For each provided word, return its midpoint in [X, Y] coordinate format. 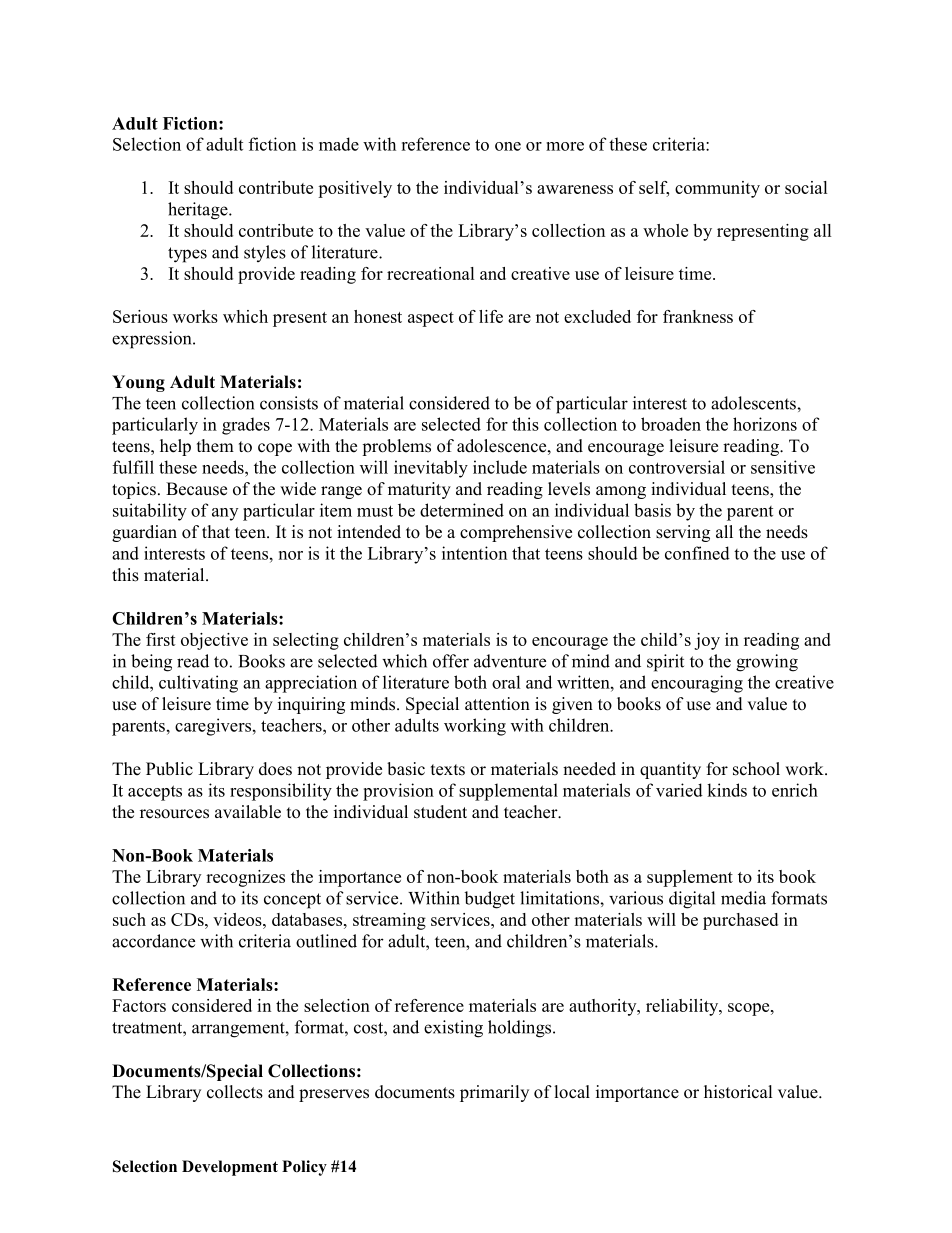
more [565, 146]
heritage [199, 211]
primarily [494, 1093]
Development [230, 1168]
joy [707, 641]
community [717, 189]
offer [451, 661]
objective [214, 641]
